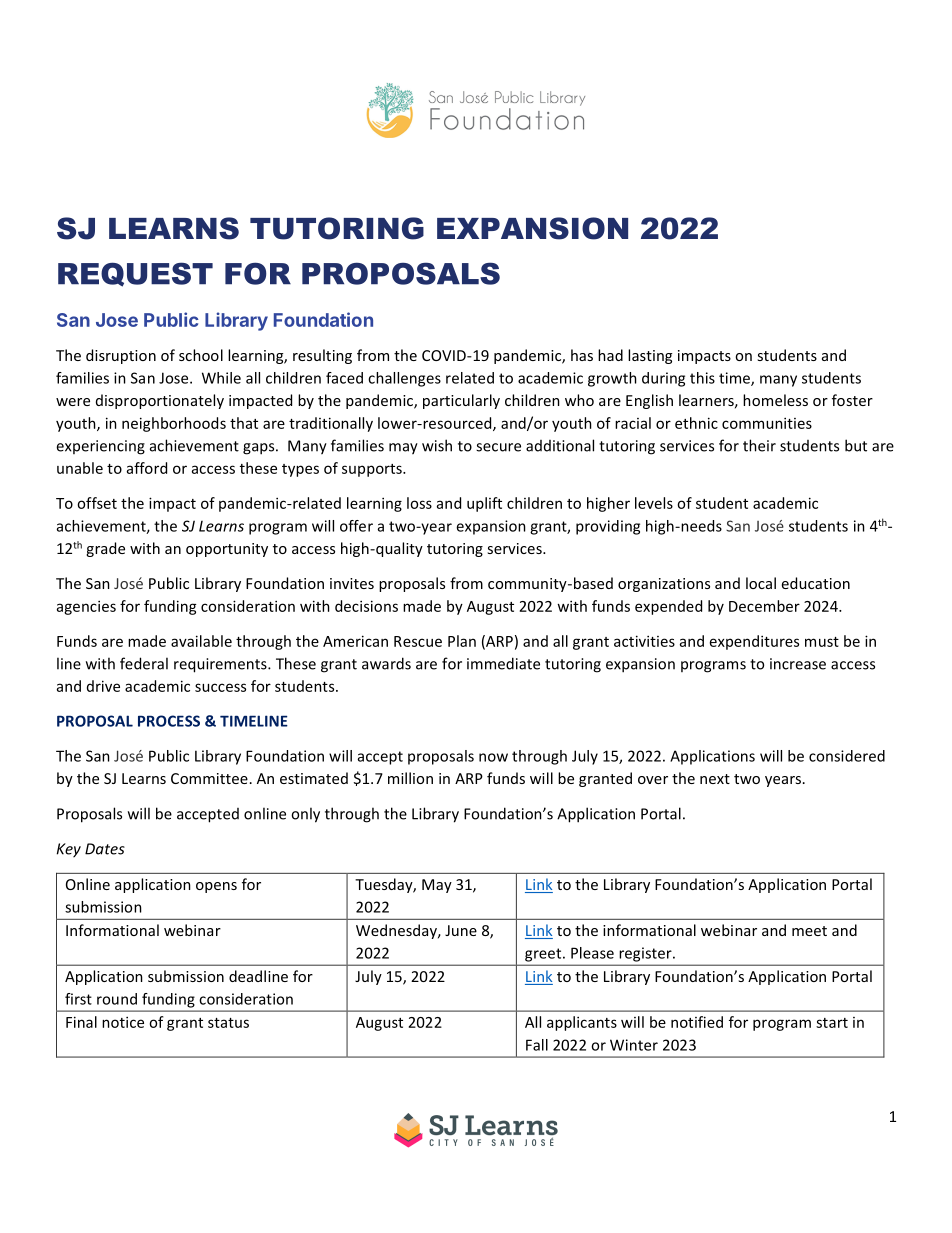 This page has width=952, height=1233. What do you see at coordinates (366, 606) in the page?
I see `decisions` at bounding box center [366, 606].
